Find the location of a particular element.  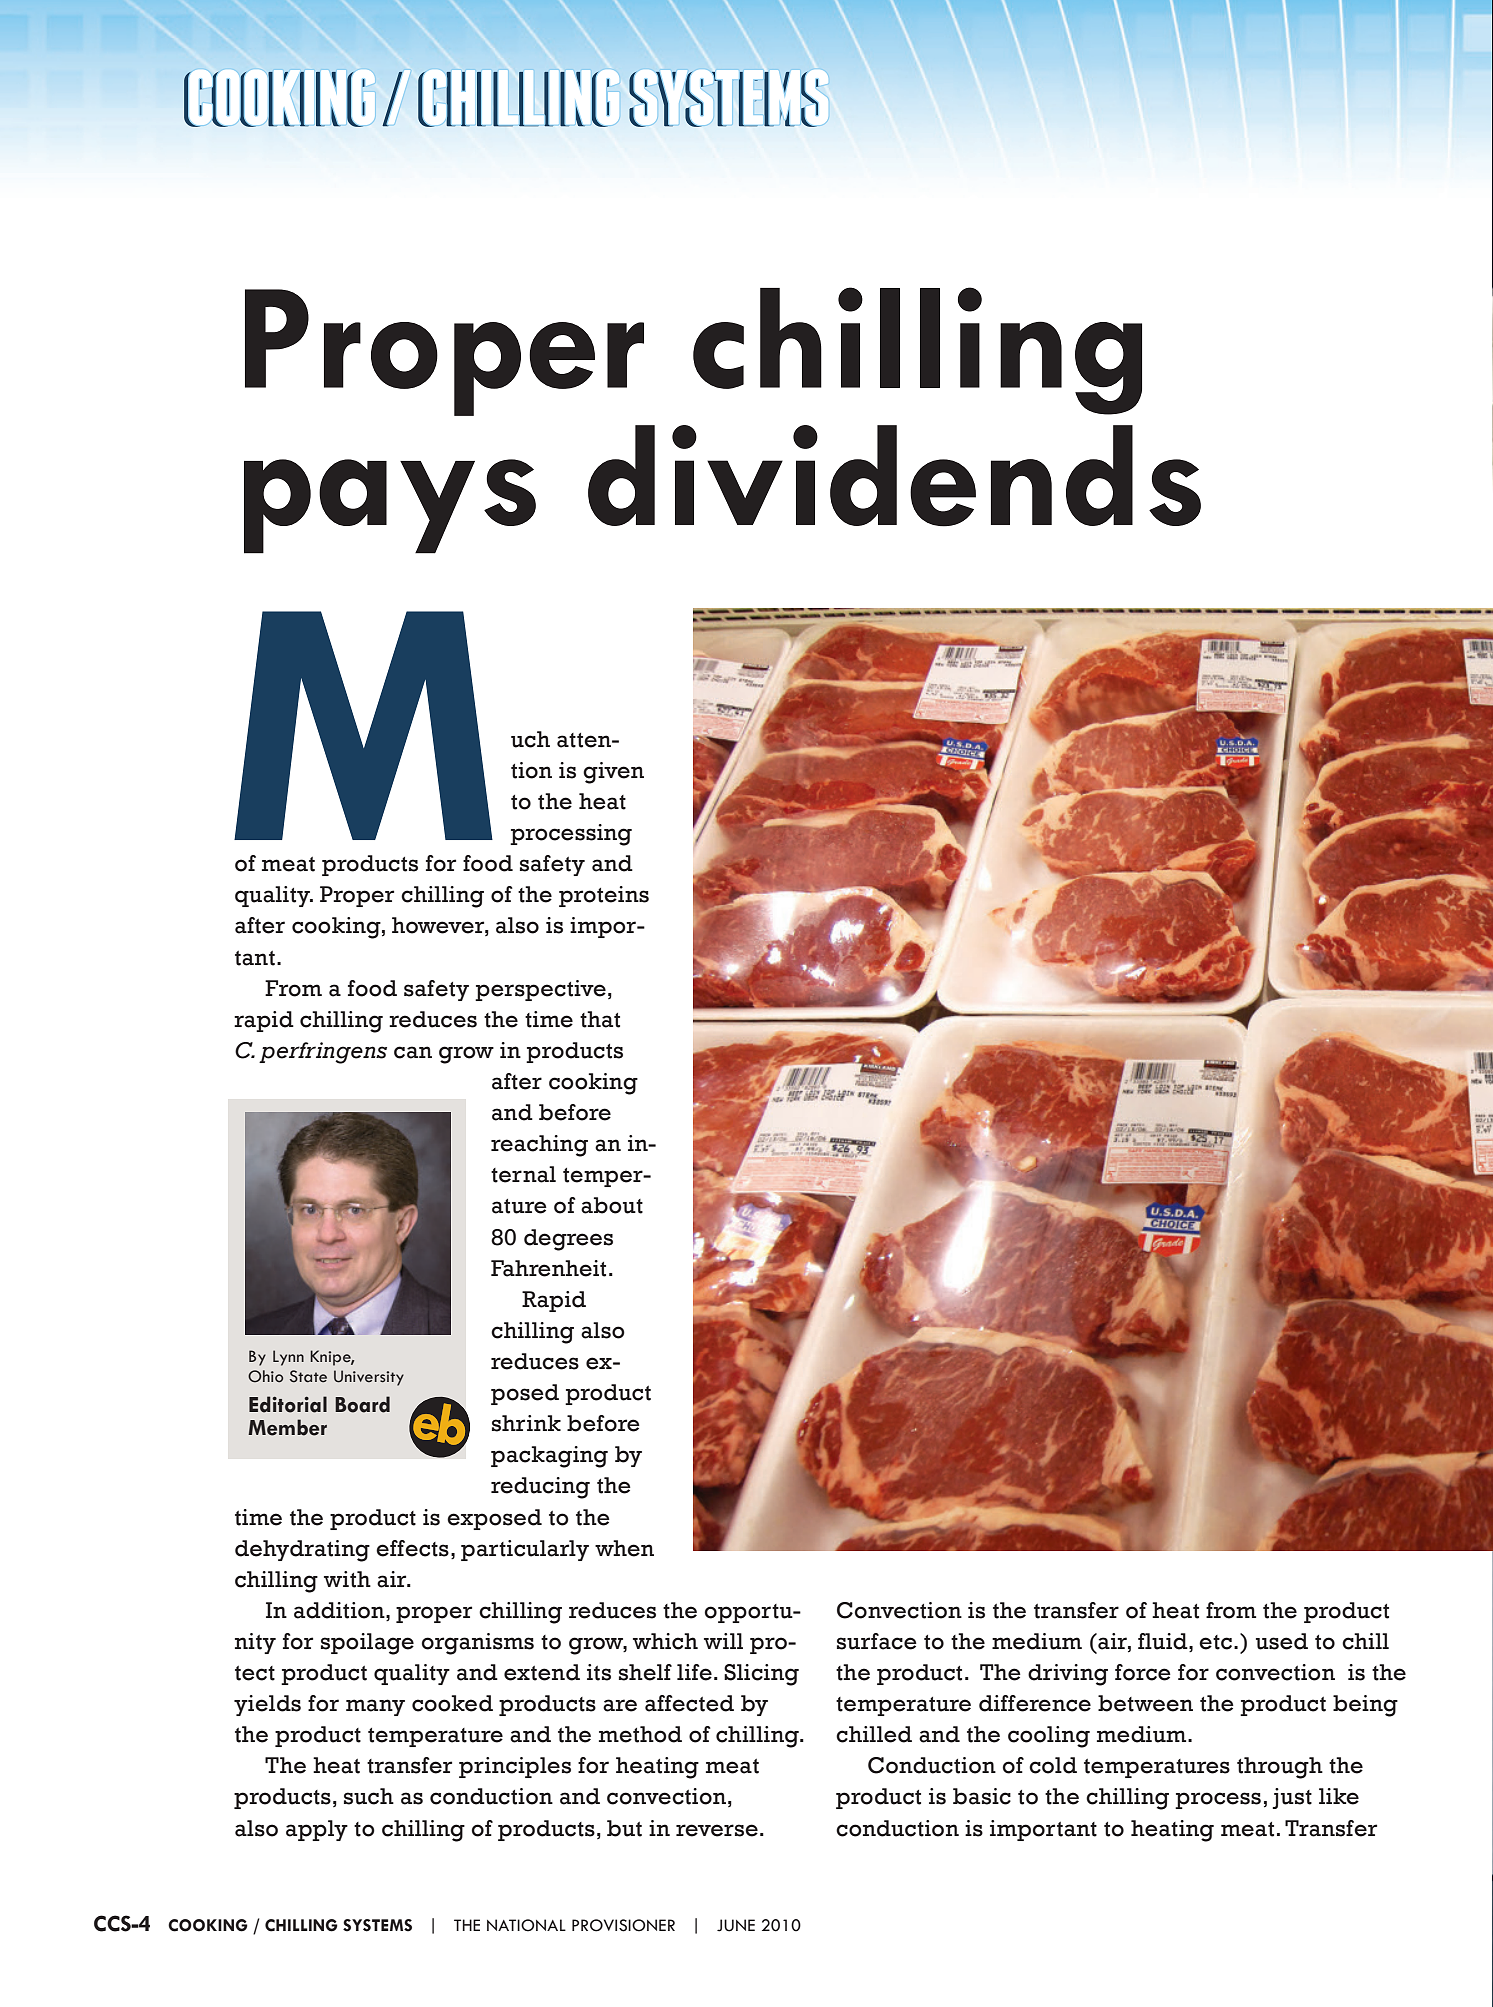

apply is located at coordinates (317, 1830).
